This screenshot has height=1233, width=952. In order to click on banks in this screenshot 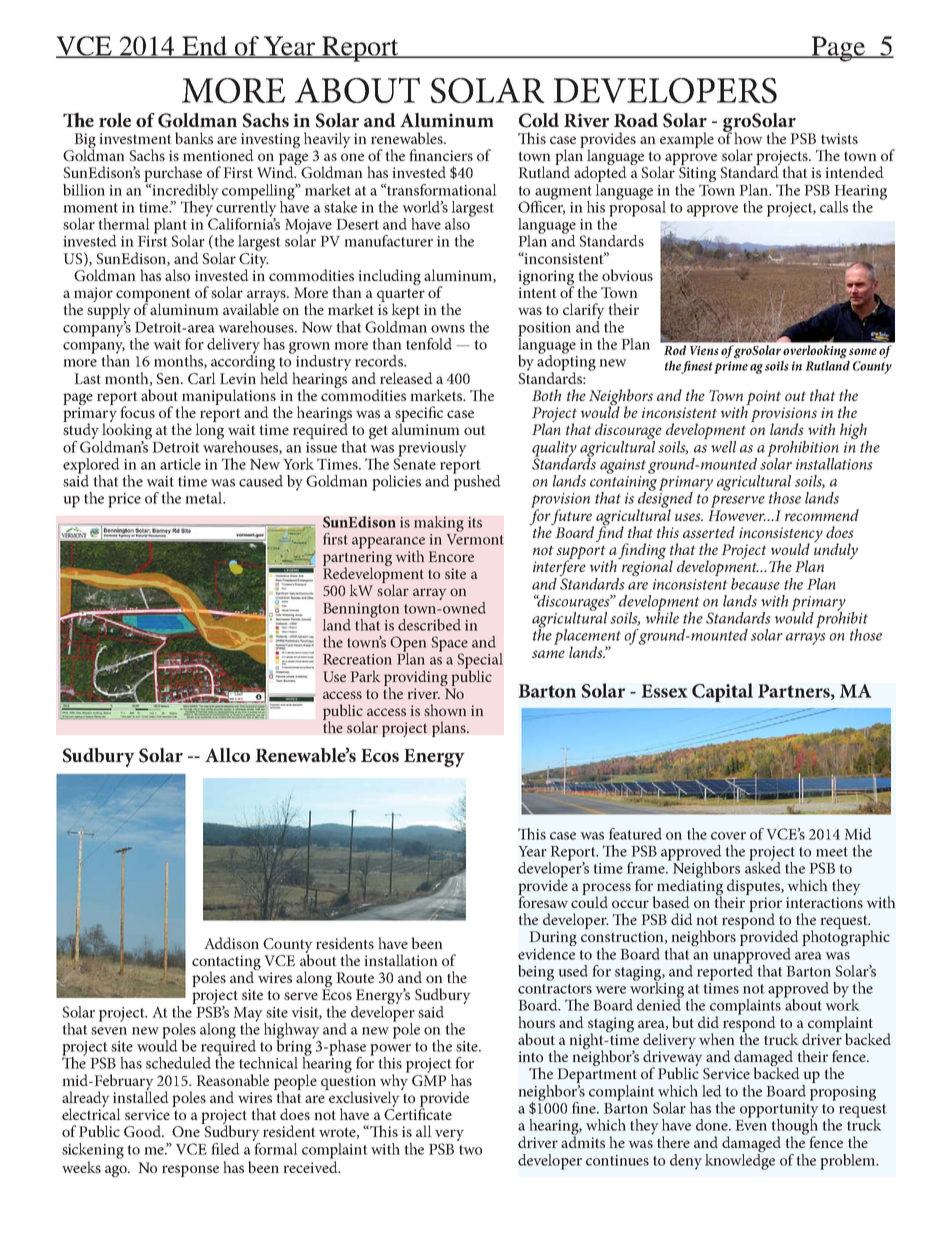, I will do `click(194, 138)`.
